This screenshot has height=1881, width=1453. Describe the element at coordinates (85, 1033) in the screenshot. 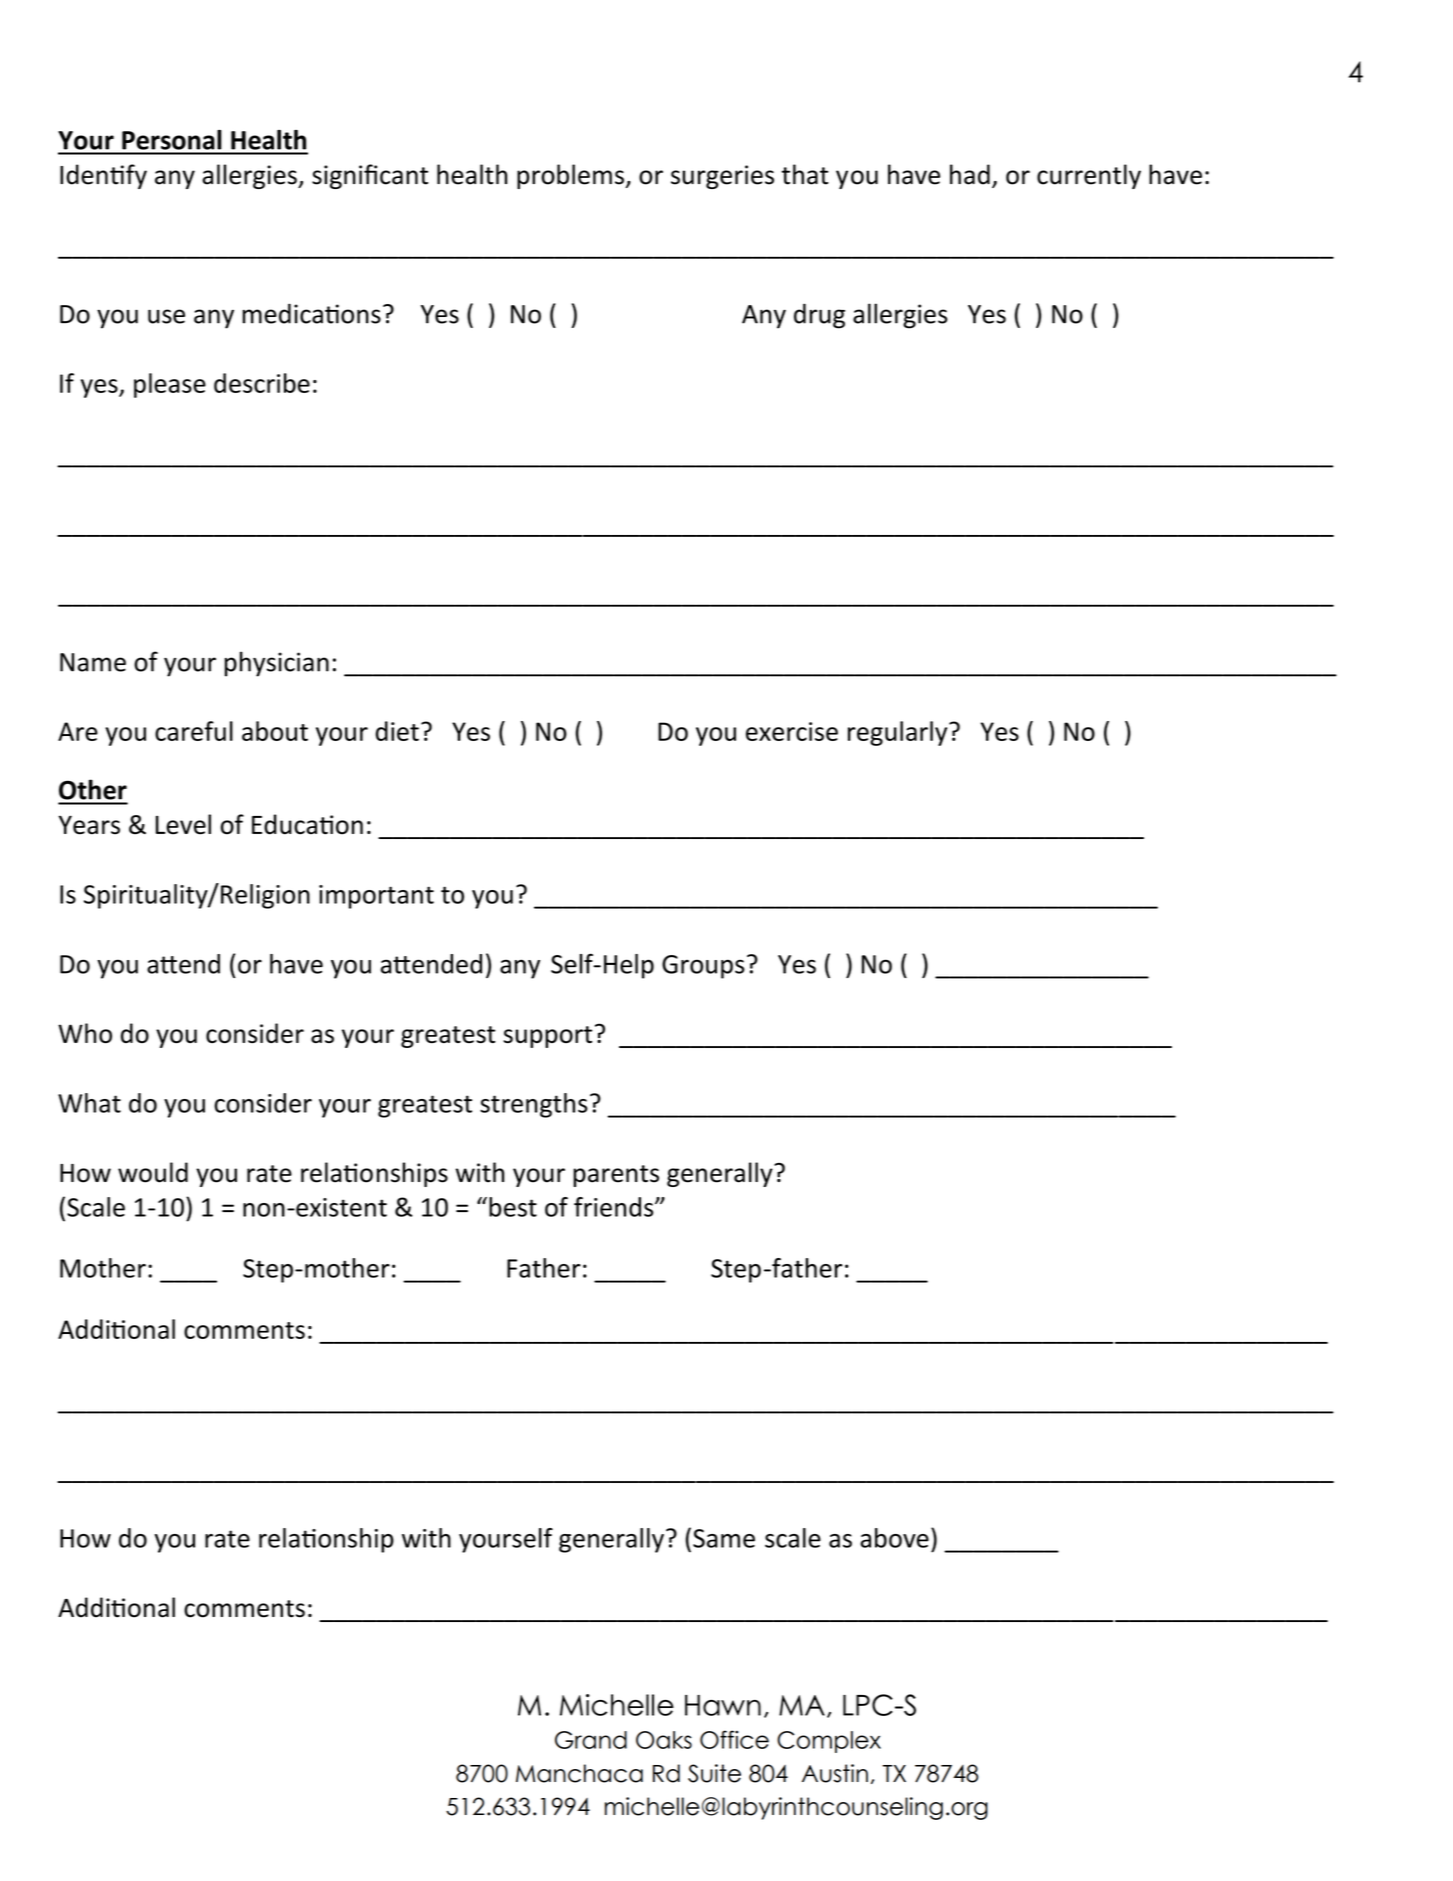

I see `Who` at that location.
